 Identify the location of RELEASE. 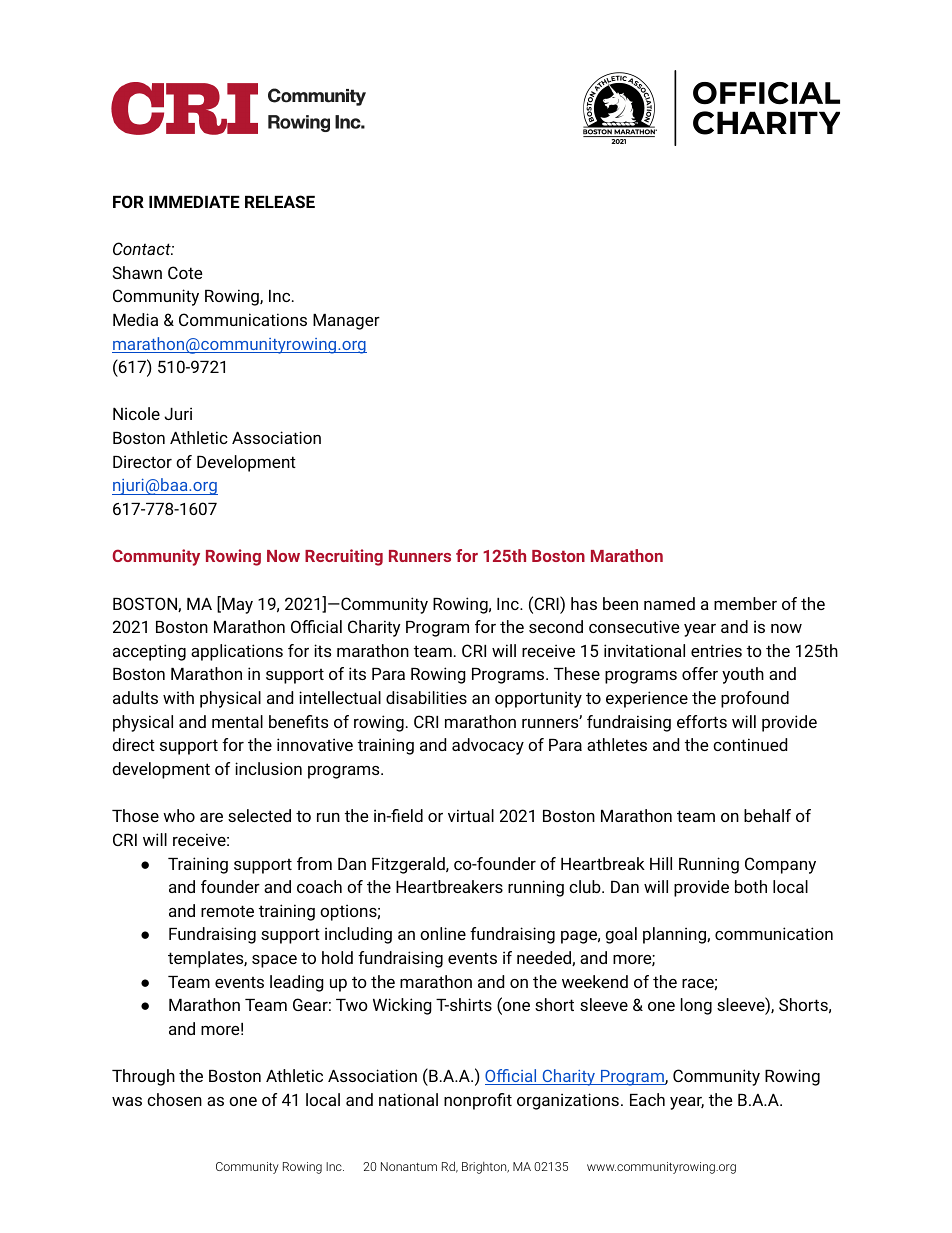
(280, 201).
